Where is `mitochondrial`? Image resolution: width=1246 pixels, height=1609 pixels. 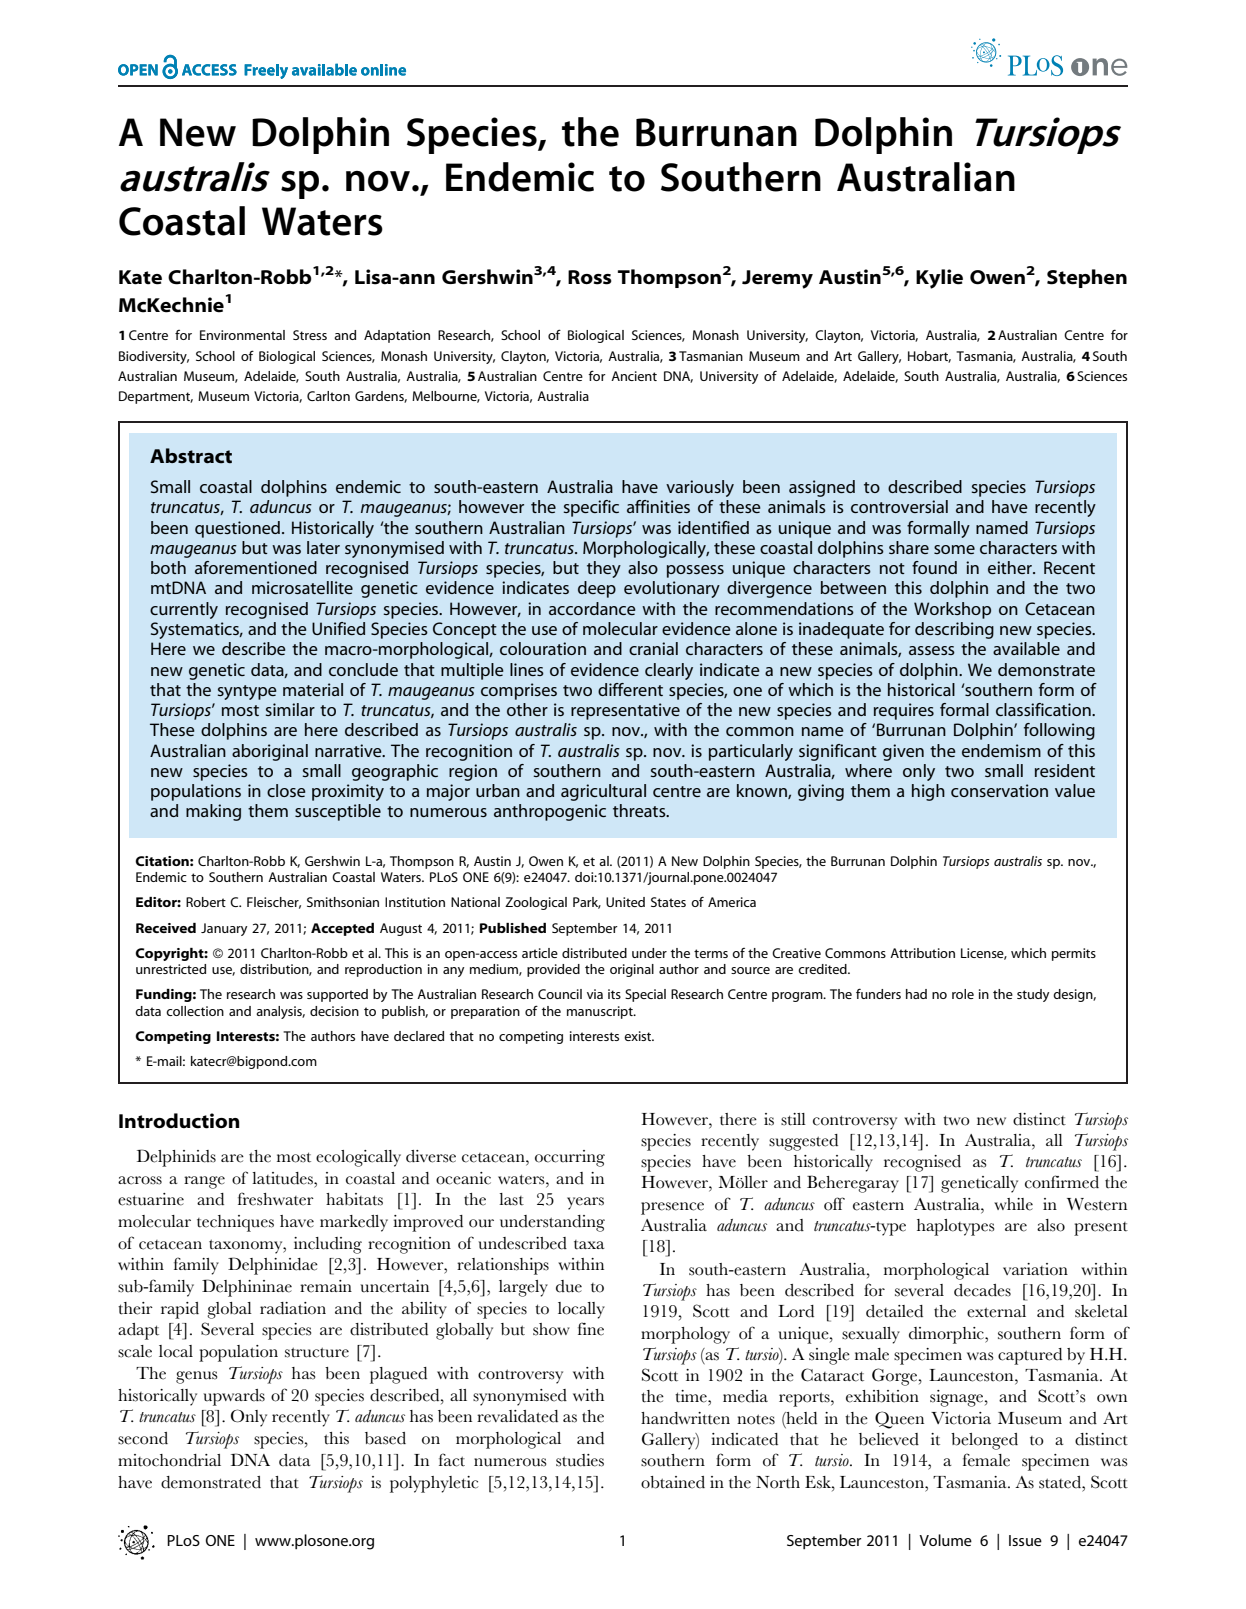
mitochondrial is located at coordinates (169, 1460).
